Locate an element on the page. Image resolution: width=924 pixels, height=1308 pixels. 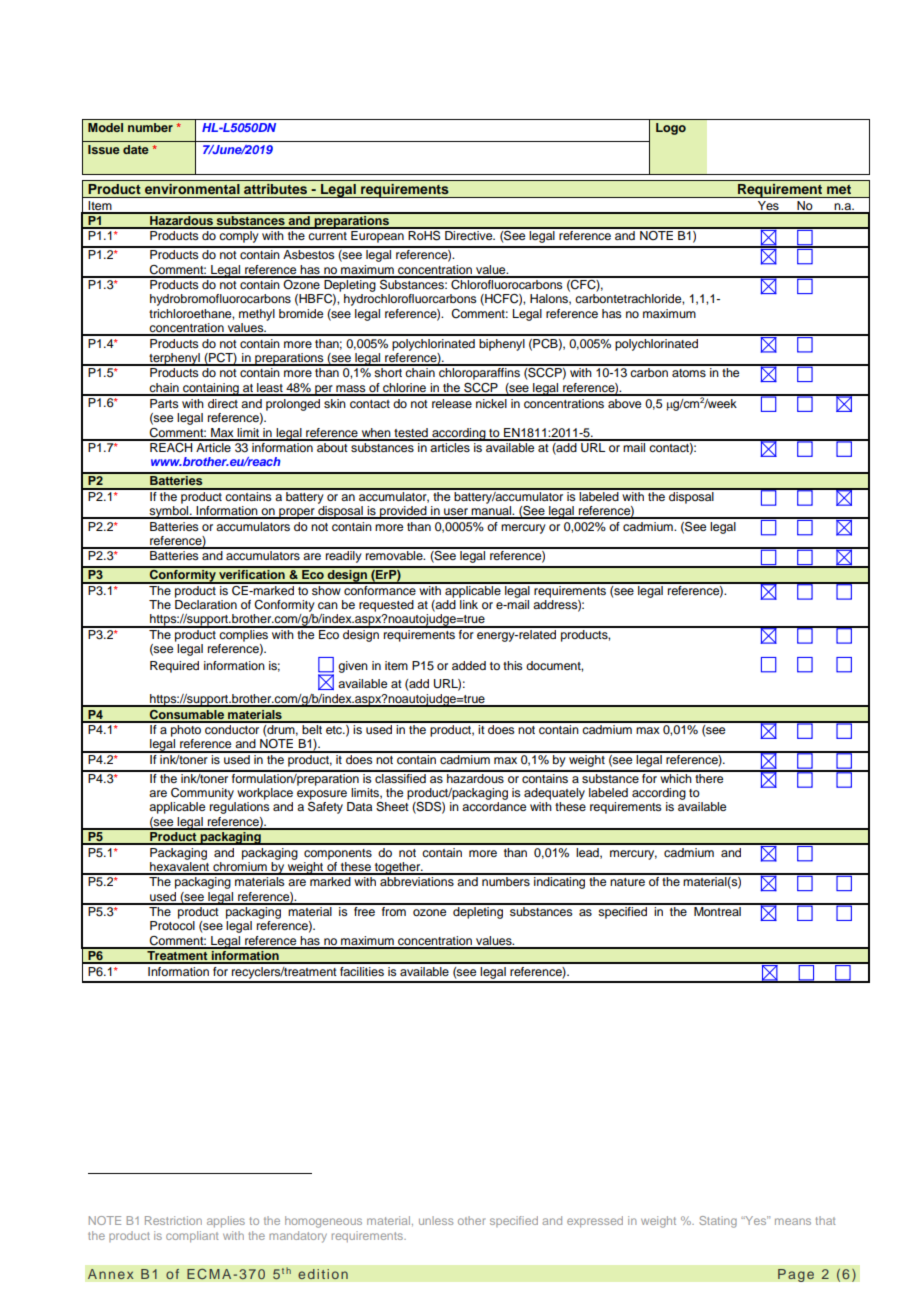
current is located at coordinates (327, 236).
